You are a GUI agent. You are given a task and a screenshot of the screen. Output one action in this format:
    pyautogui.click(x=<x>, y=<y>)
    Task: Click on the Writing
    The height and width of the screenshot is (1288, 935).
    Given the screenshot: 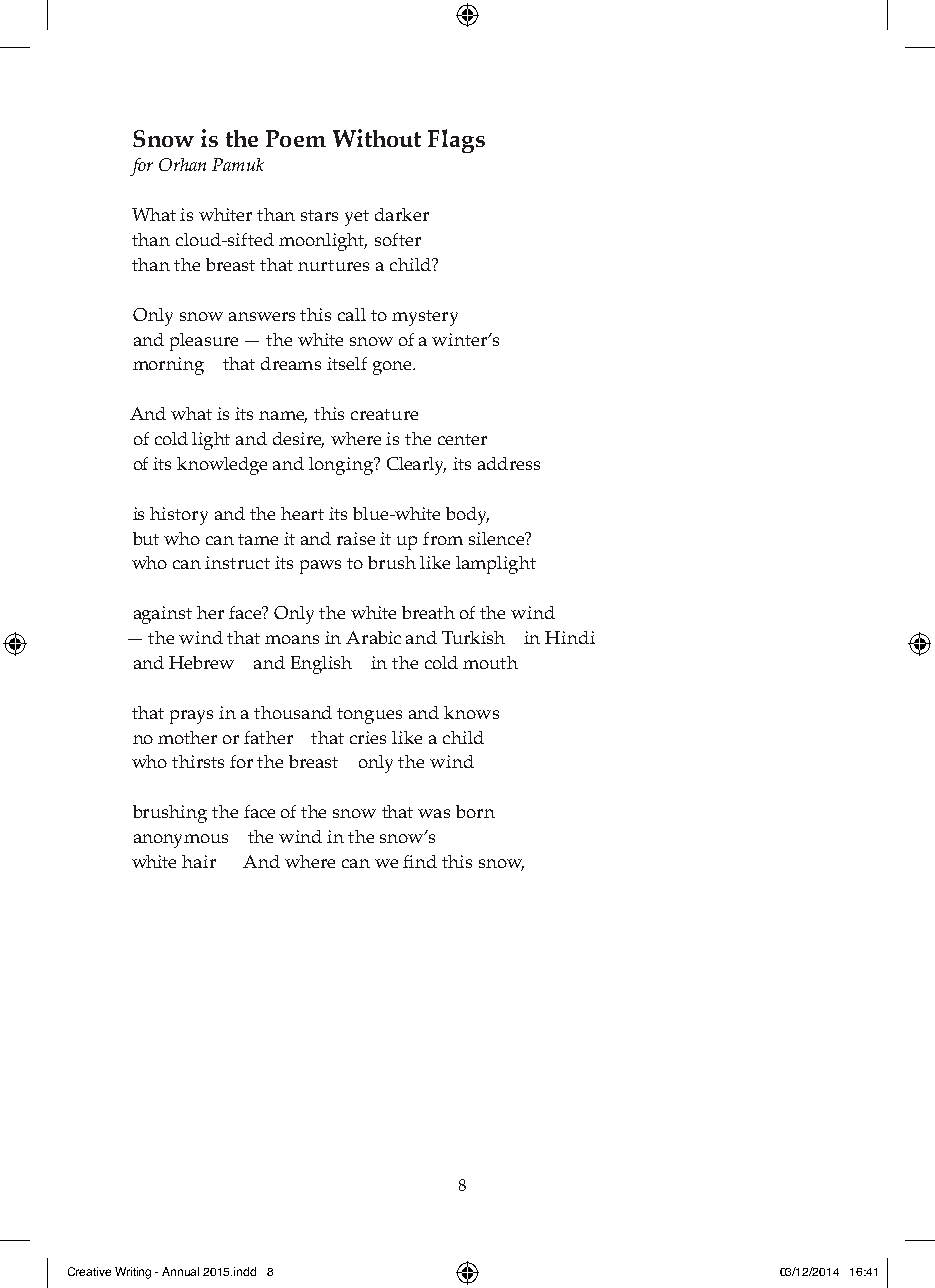 What is the action you would take?
    pyautogui.click(x=133, y=1273)
